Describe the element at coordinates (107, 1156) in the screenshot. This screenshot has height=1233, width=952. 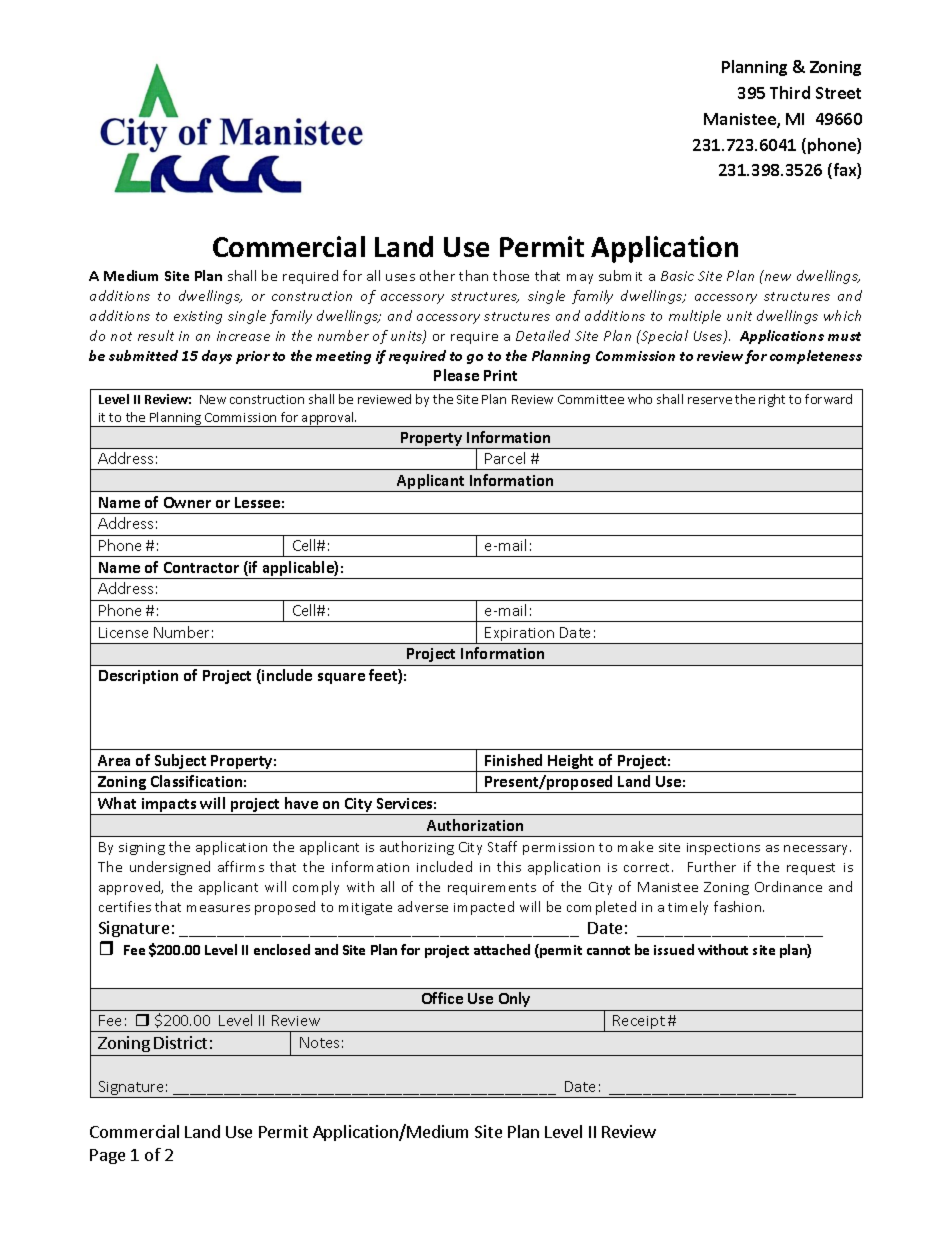
I see `Page` at that location.
